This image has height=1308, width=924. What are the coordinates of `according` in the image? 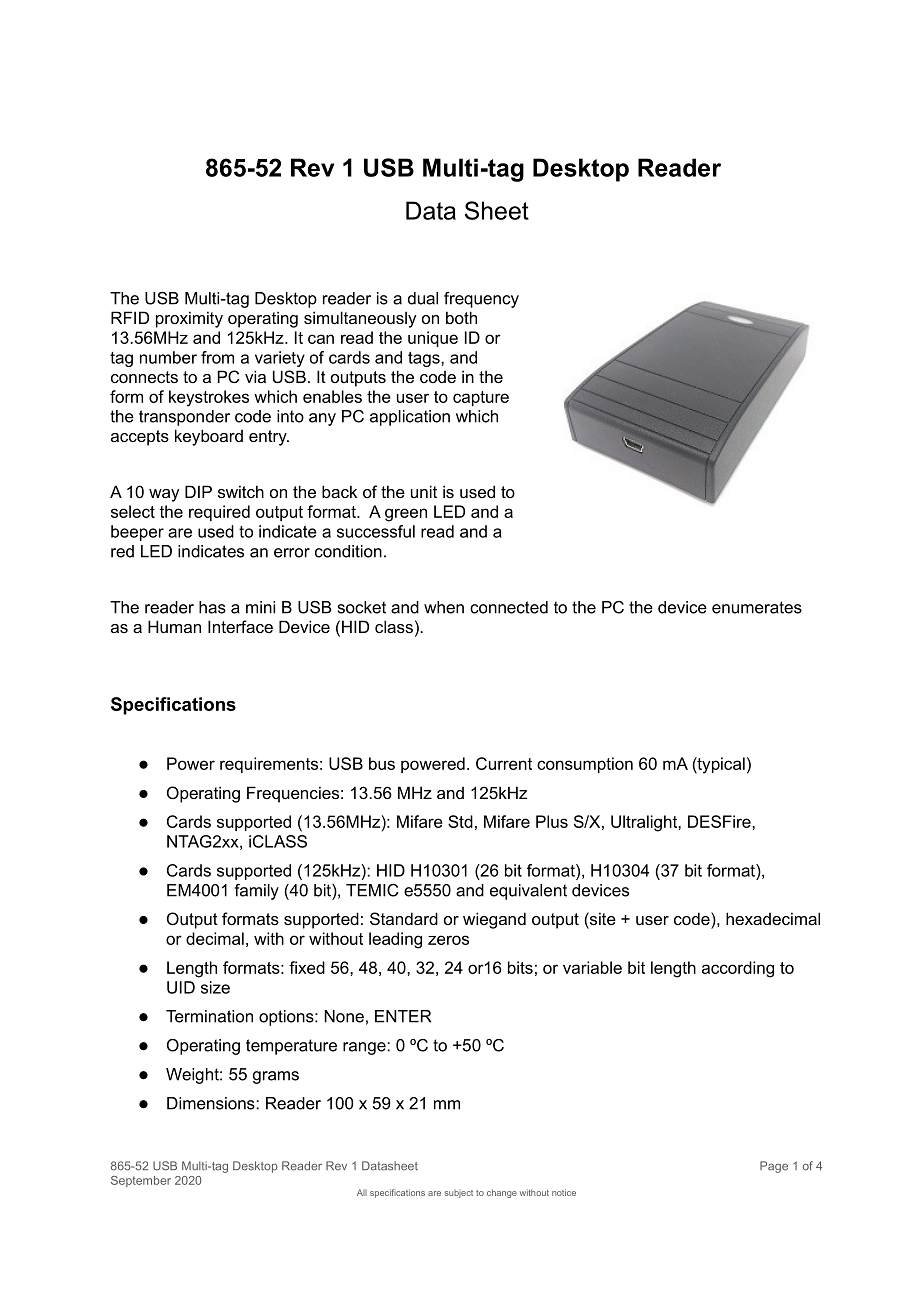 It's located at (738, 969).
